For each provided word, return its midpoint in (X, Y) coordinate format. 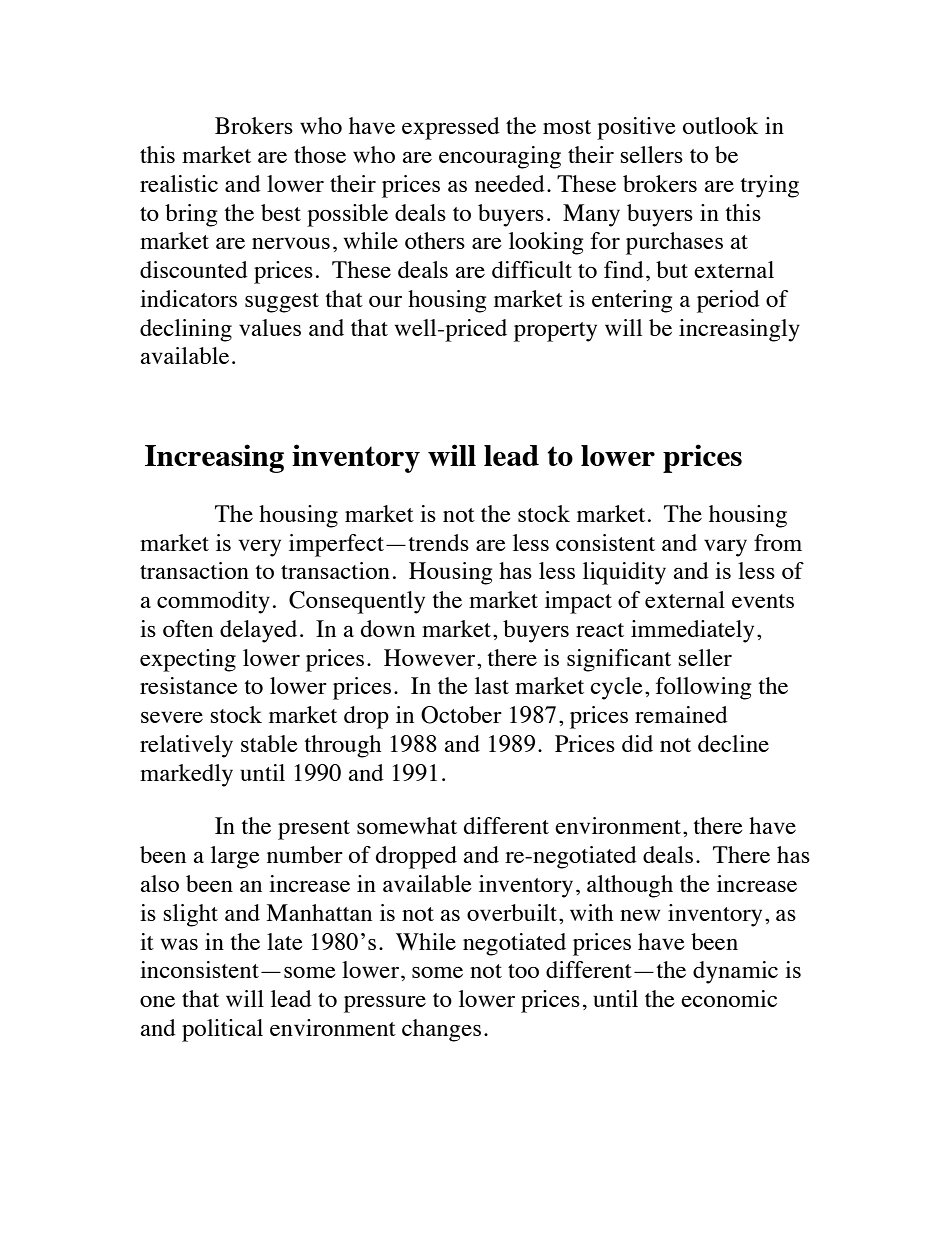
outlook (720, 125)
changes (441, 1030)
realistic (179, 183)
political (222, 1030)
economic (729, 998)
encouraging (500, 157)
